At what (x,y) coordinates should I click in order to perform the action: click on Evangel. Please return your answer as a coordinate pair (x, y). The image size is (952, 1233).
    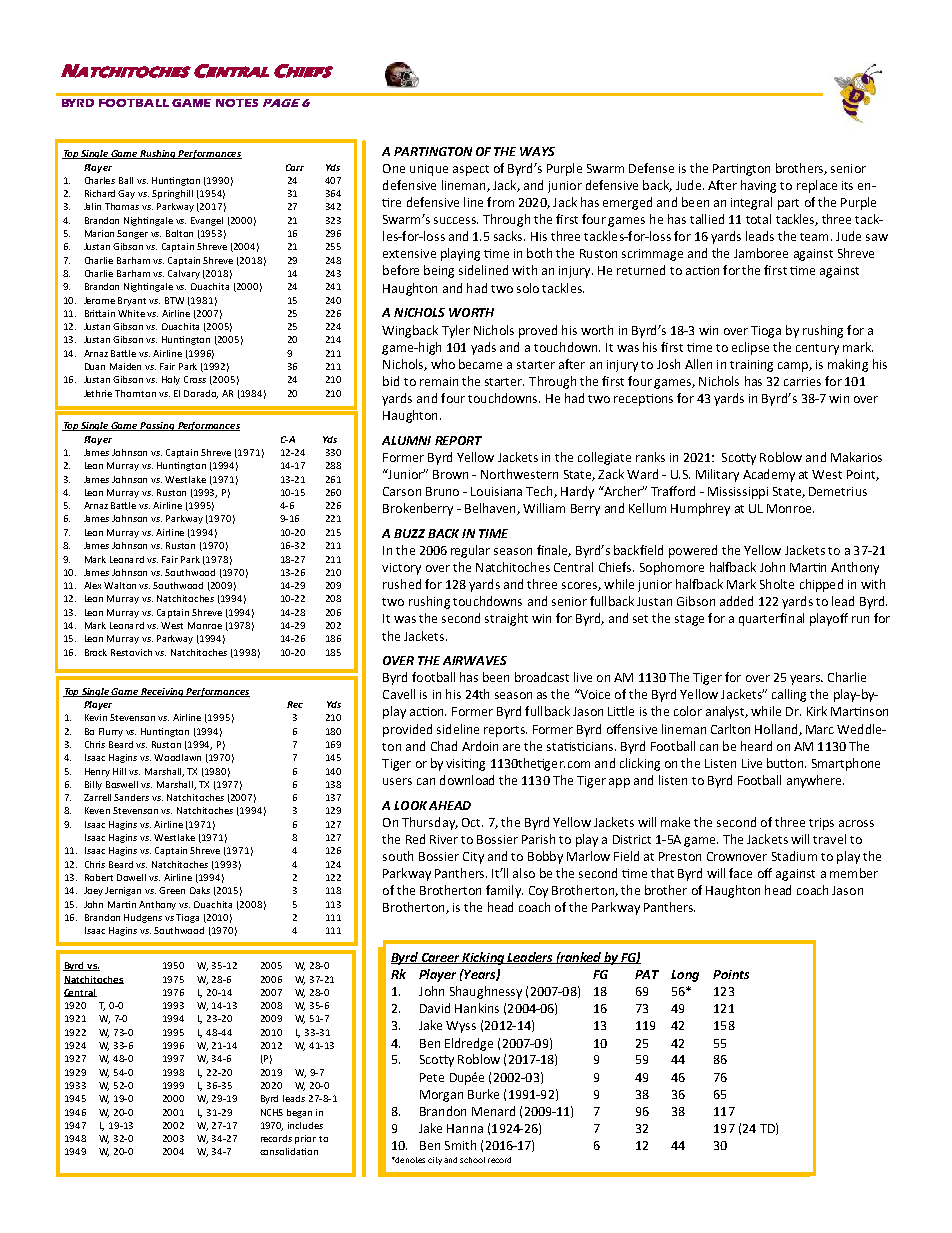
    Looking at the image, I should click on (207, 221).
